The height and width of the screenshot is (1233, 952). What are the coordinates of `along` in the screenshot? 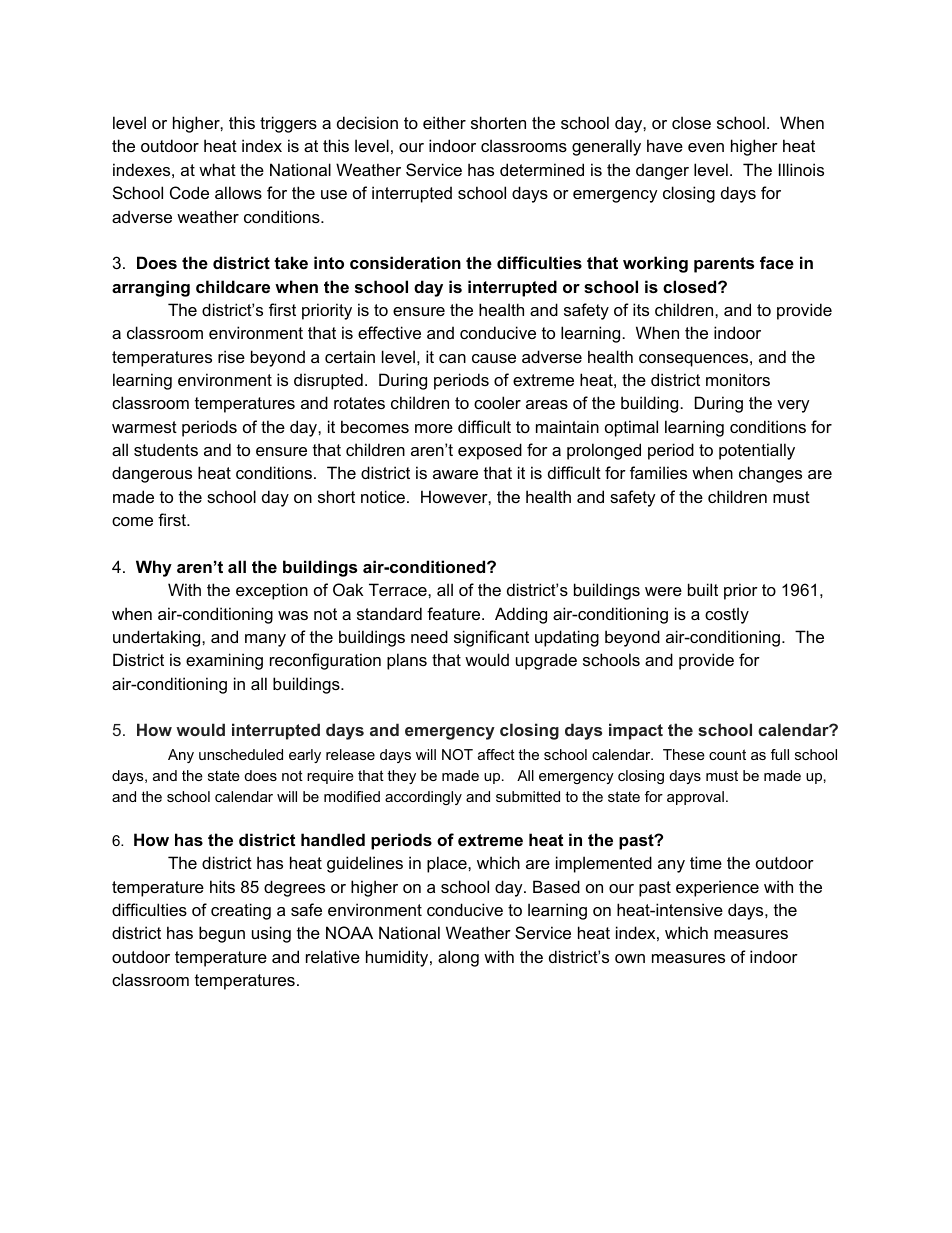 It's located at (458, 958).
